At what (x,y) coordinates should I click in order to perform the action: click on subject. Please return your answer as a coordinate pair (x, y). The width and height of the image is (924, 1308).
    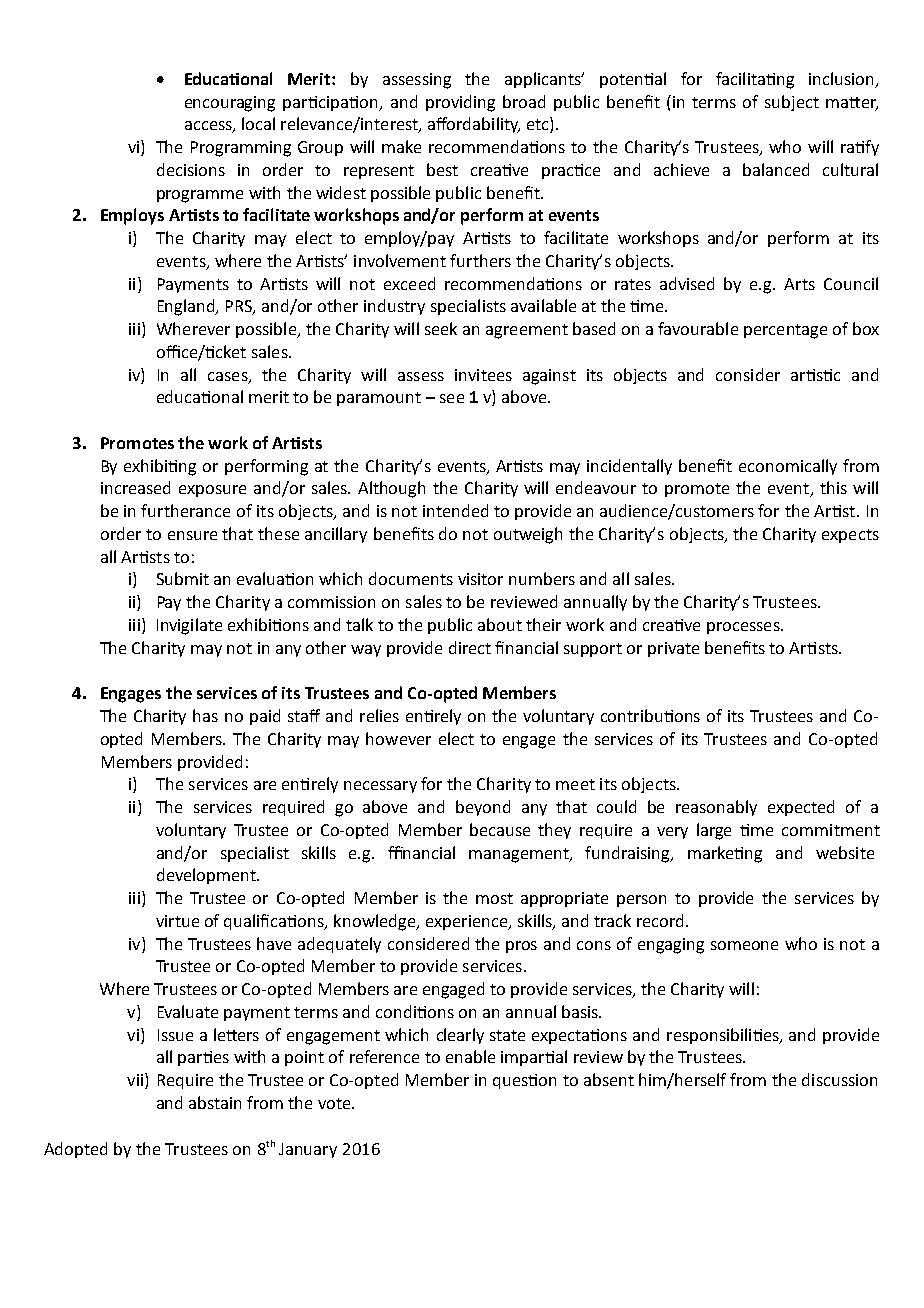
    Looking at the image, I should click on (792, 103).
